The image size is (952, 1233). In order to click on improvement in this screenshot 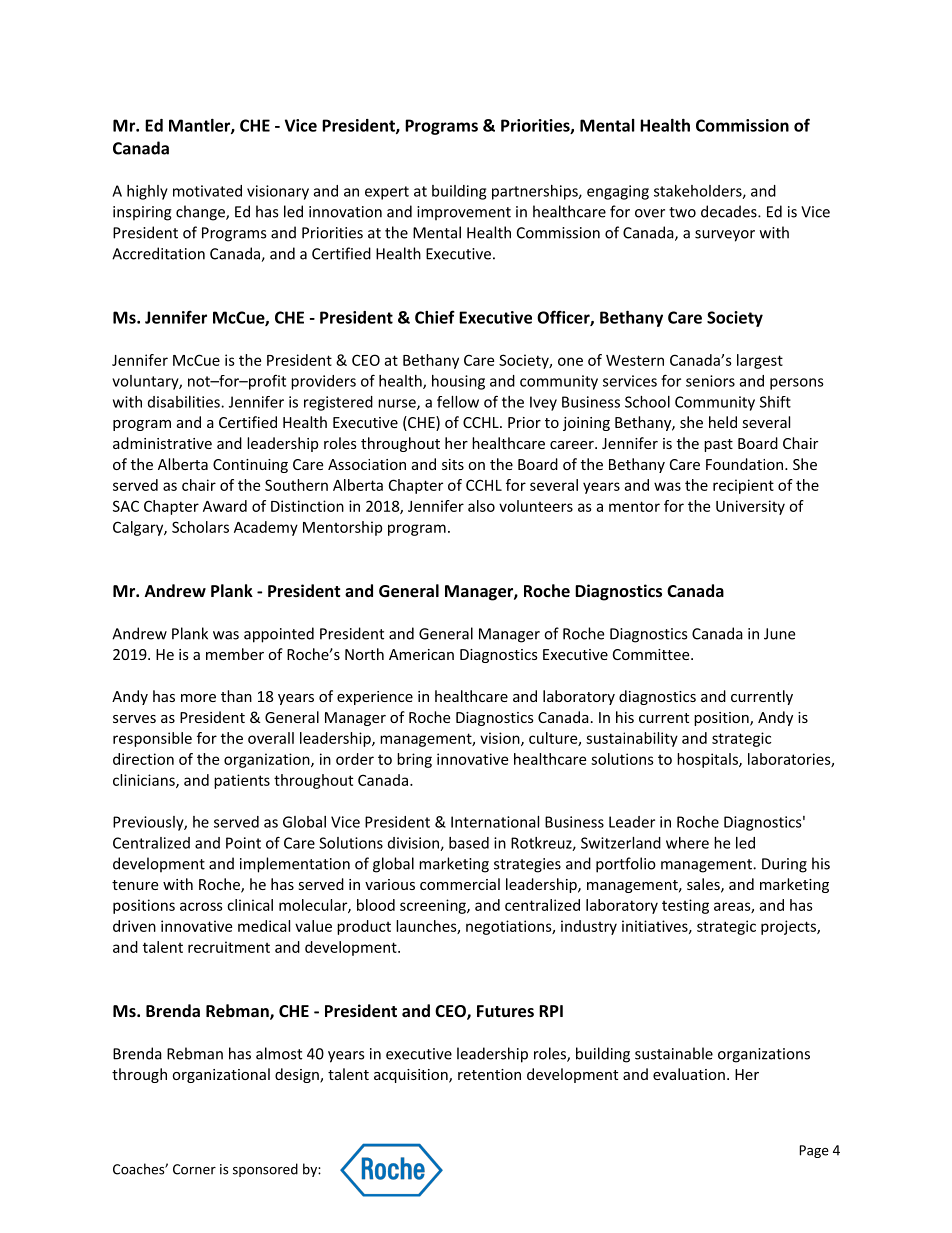, I will do `click(464, 213)`.
